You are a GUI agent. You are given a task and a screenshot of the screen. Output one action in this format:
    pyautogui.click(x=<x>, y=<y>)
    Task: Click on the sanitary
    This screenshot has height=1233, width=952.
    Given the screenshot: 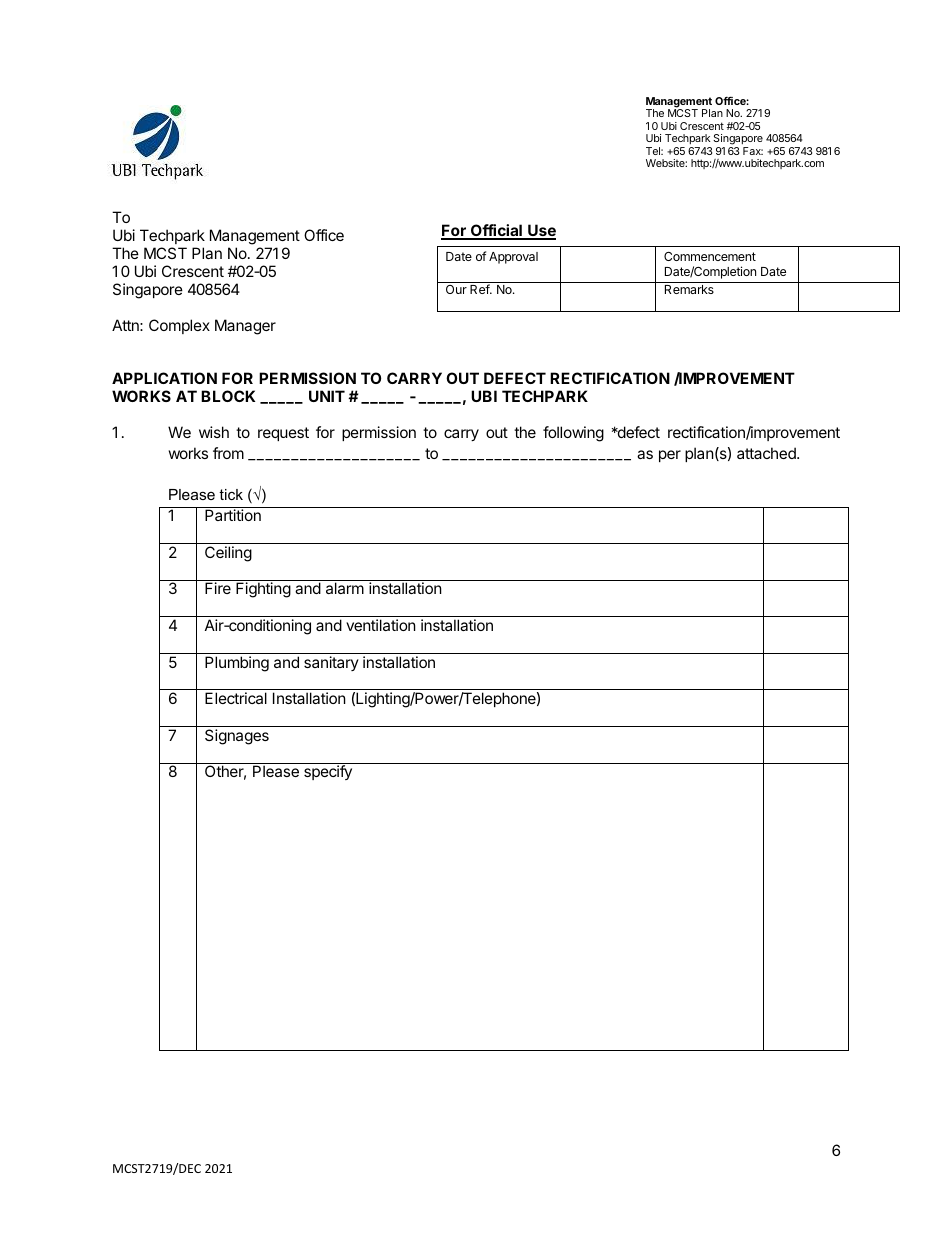 What is the action you would take?
    pyautogui.click(x=331, y=663)
